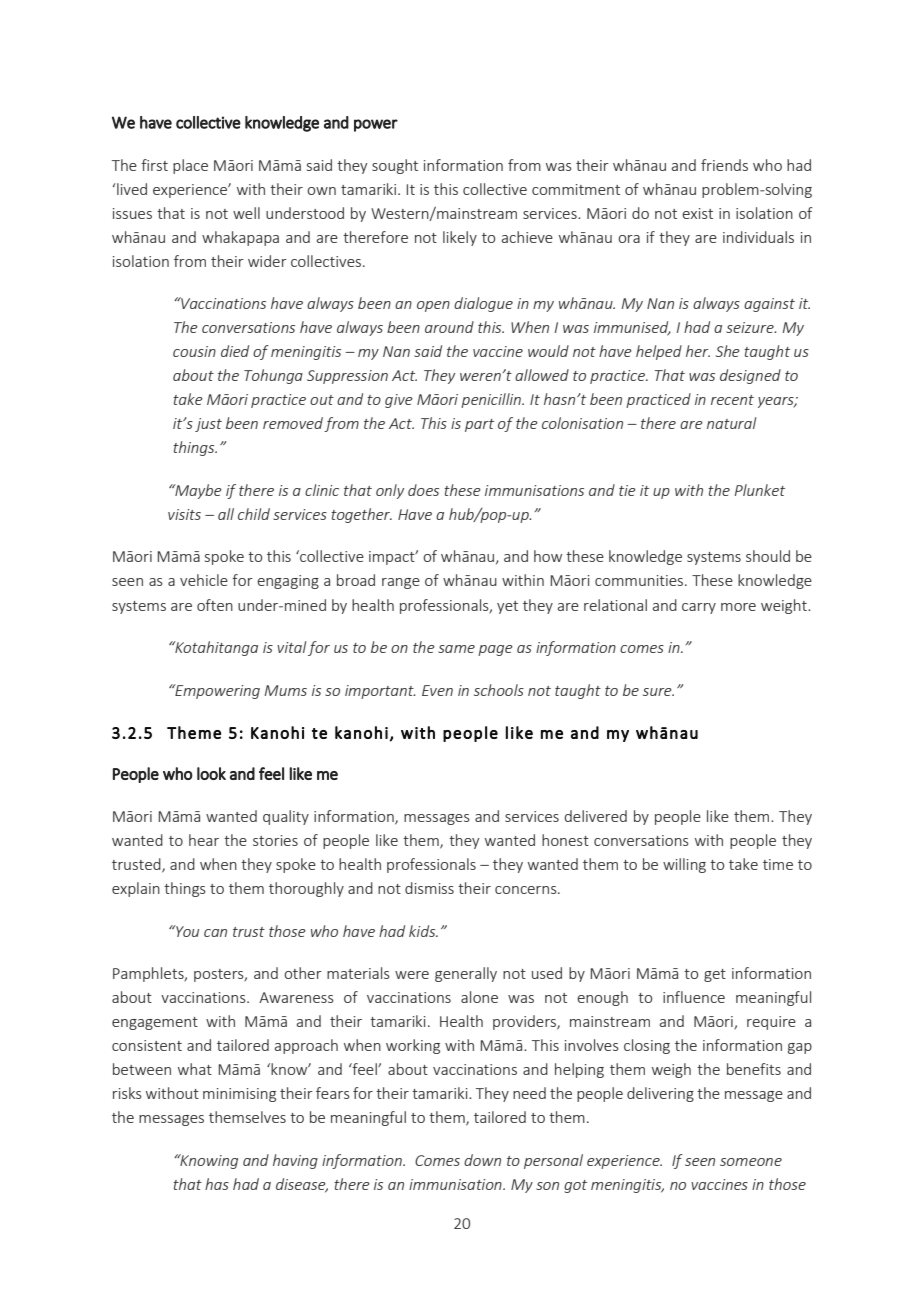  I want to click on exist, so click(698, 213).
